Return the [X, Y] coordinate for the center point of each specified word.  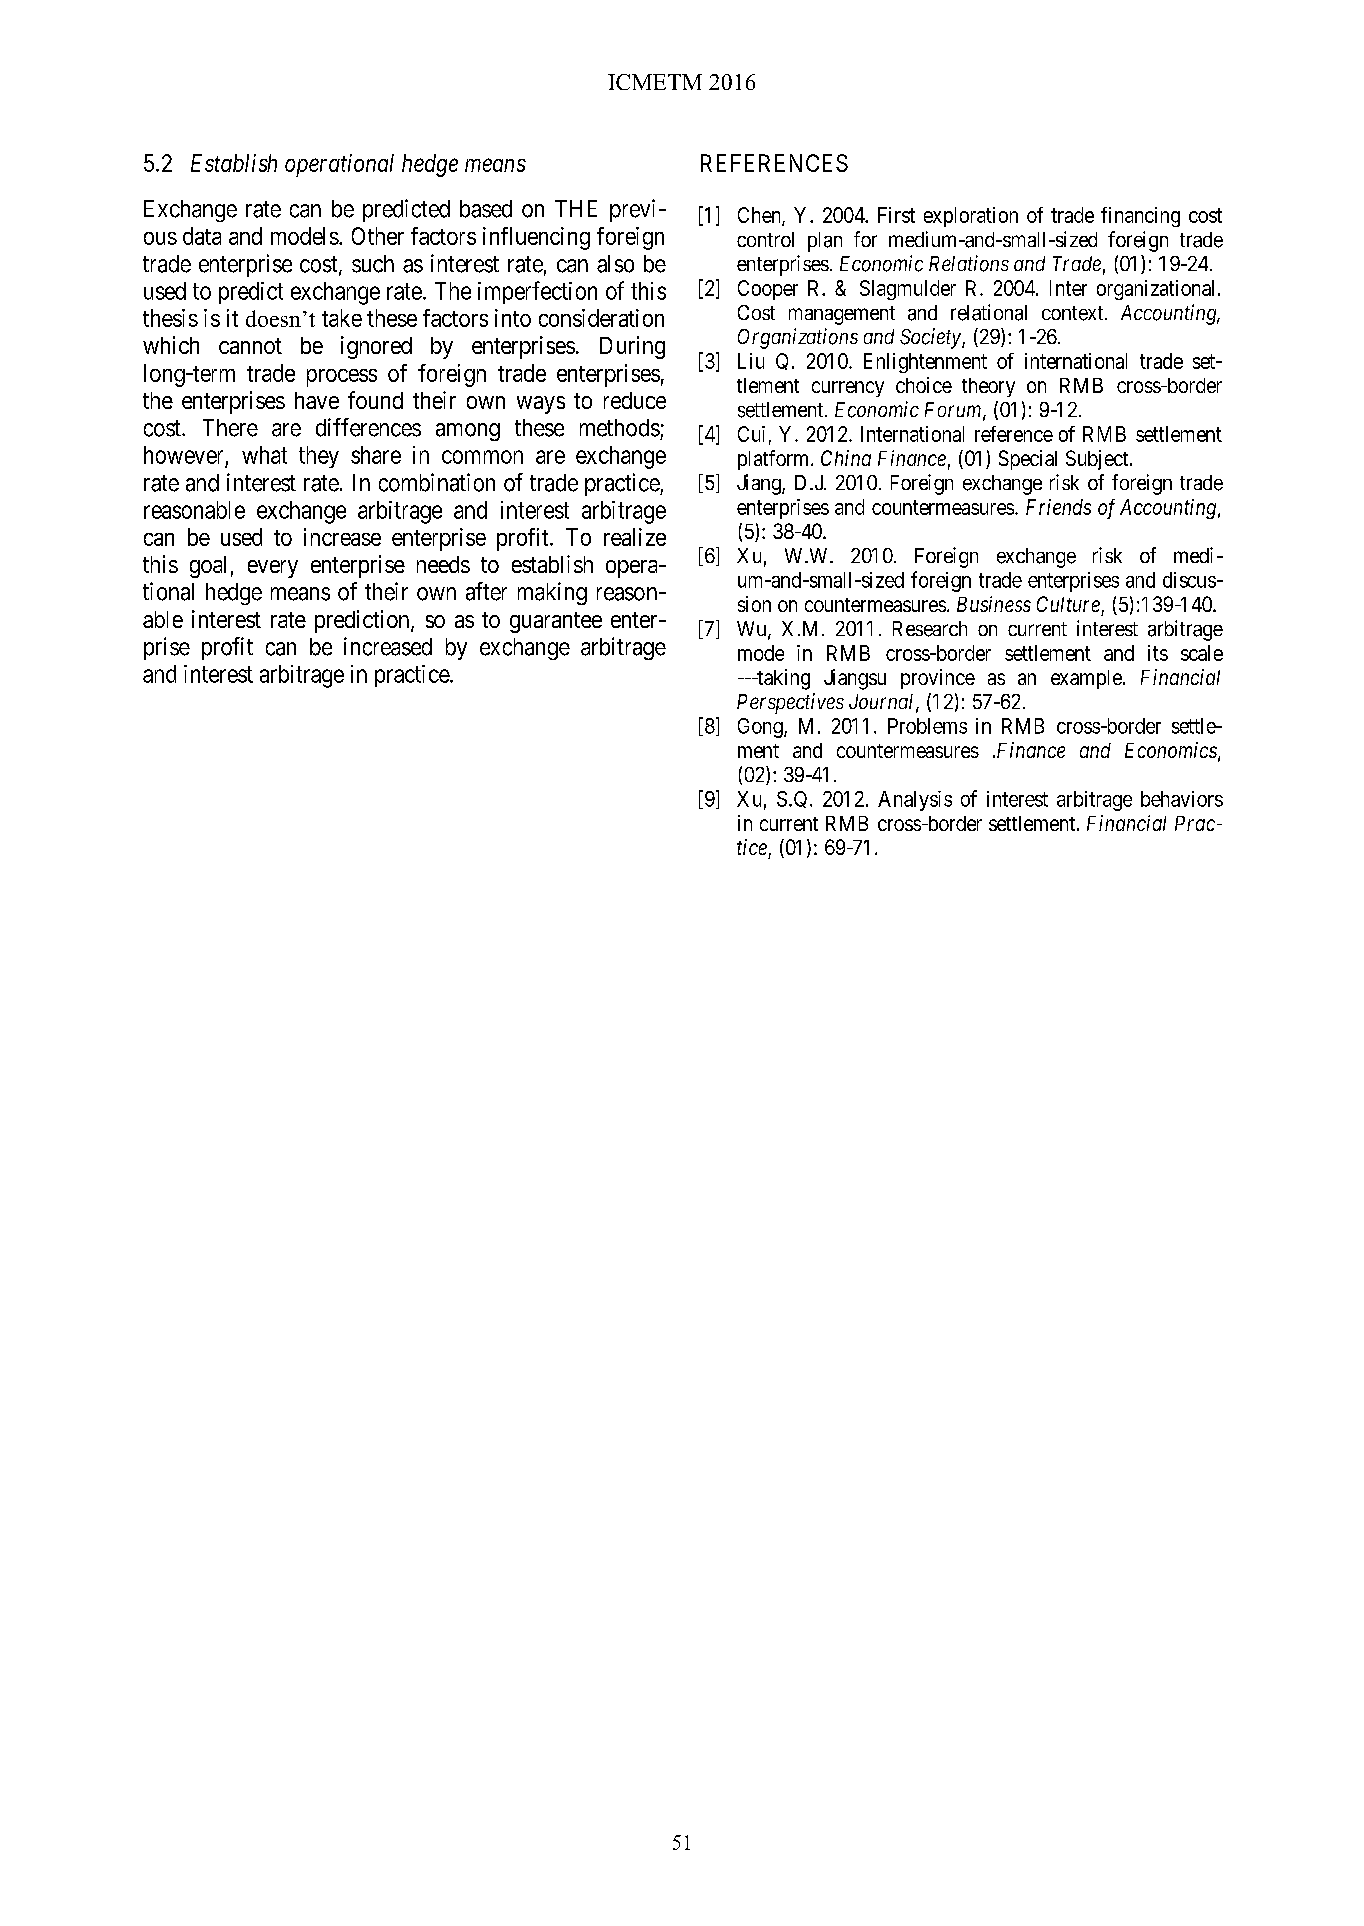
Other [378, 236]
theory [988, 387]
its [1158, 653]
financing [1140, 217]
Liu [751, 361]
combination [437, 482]
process [342, 378]
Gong [761, 728]
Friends [1058, 507]
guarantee [556, 622]
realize [635, 537]
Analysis [915, 801]
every [273, 569]
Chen [760, 216]
